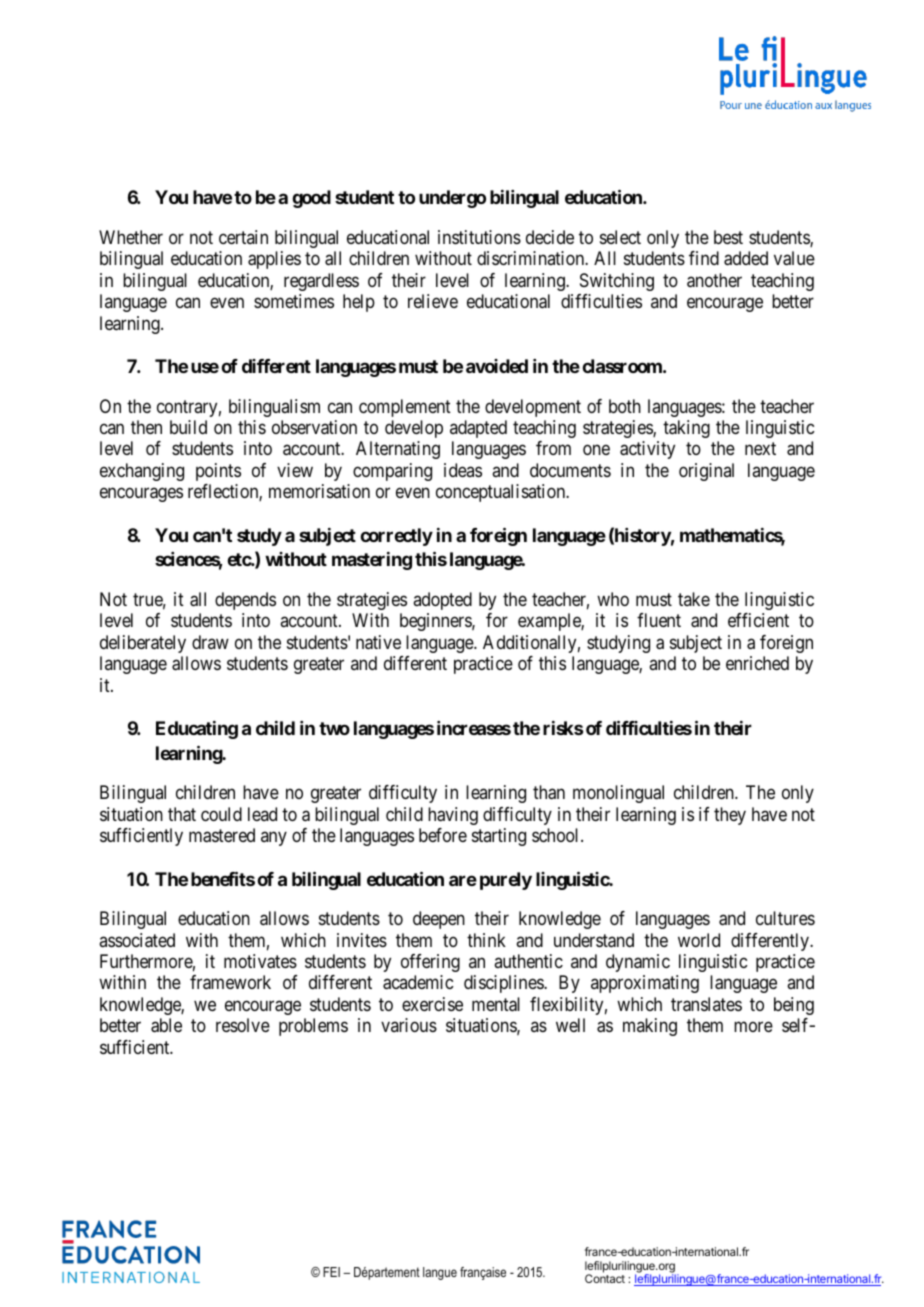  What do you see at coordinates (728, 237) in the image?
I see `best` at bounding box center [728, 237].
